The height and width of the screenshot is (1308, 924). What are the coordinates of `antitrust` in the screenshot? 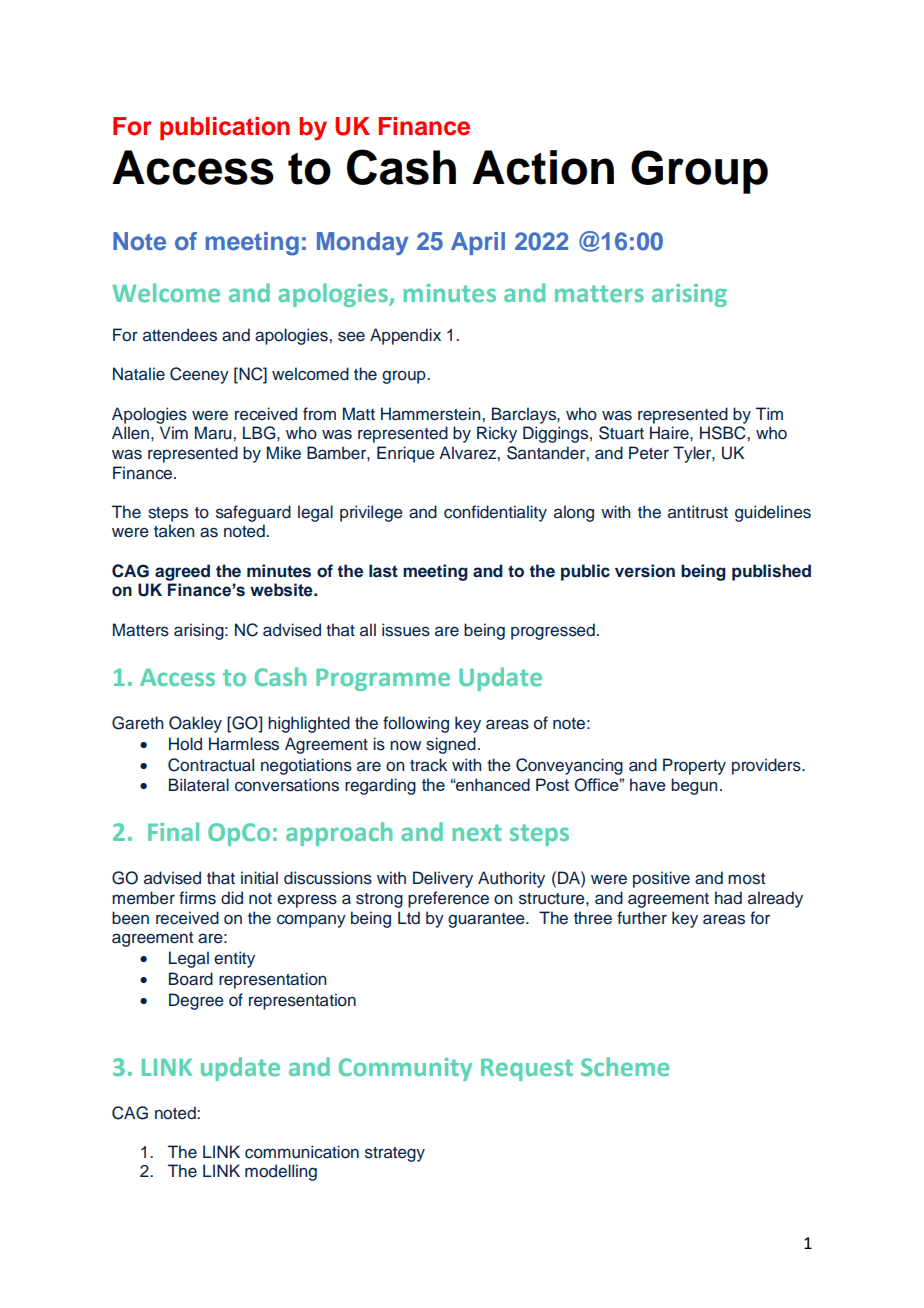 It's located at (698, 512).
